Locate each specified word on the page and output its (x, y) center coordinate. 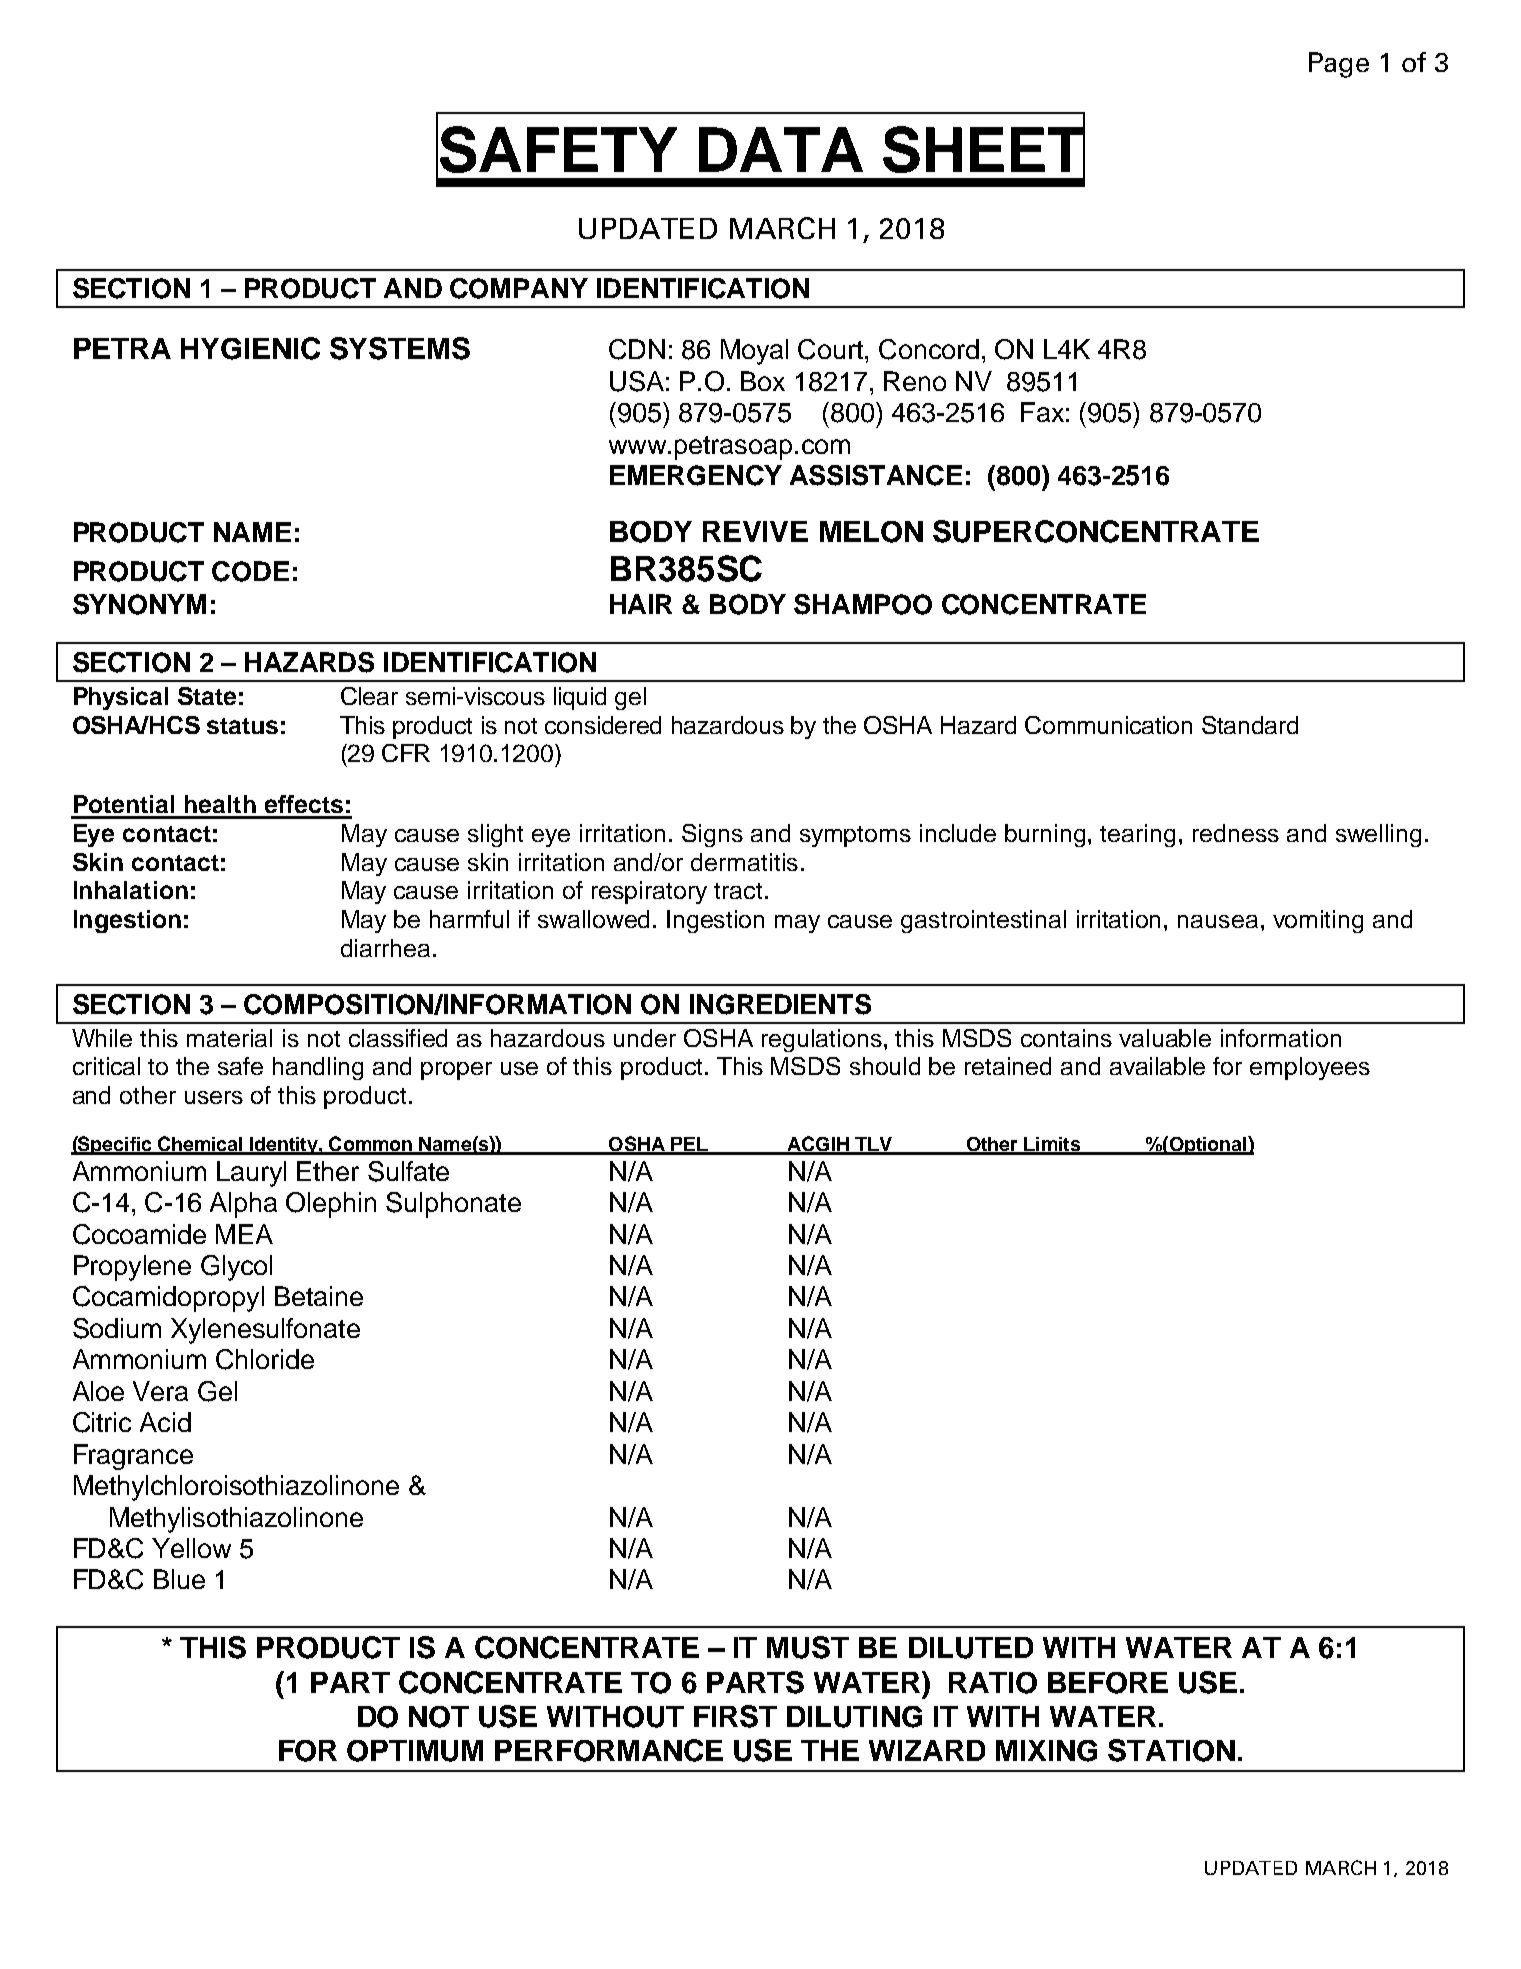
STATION (1171, 1750)
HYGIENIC (250, 348)
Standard (1250, 725)
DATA (781, 149)
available (1157, 1066)
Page (1339, 65)
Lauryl (251, 1174)
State (207, 696)
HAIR (641, 604)
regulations (822, 1040)
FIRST (735, 1716)
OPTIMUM (415, 1751)
